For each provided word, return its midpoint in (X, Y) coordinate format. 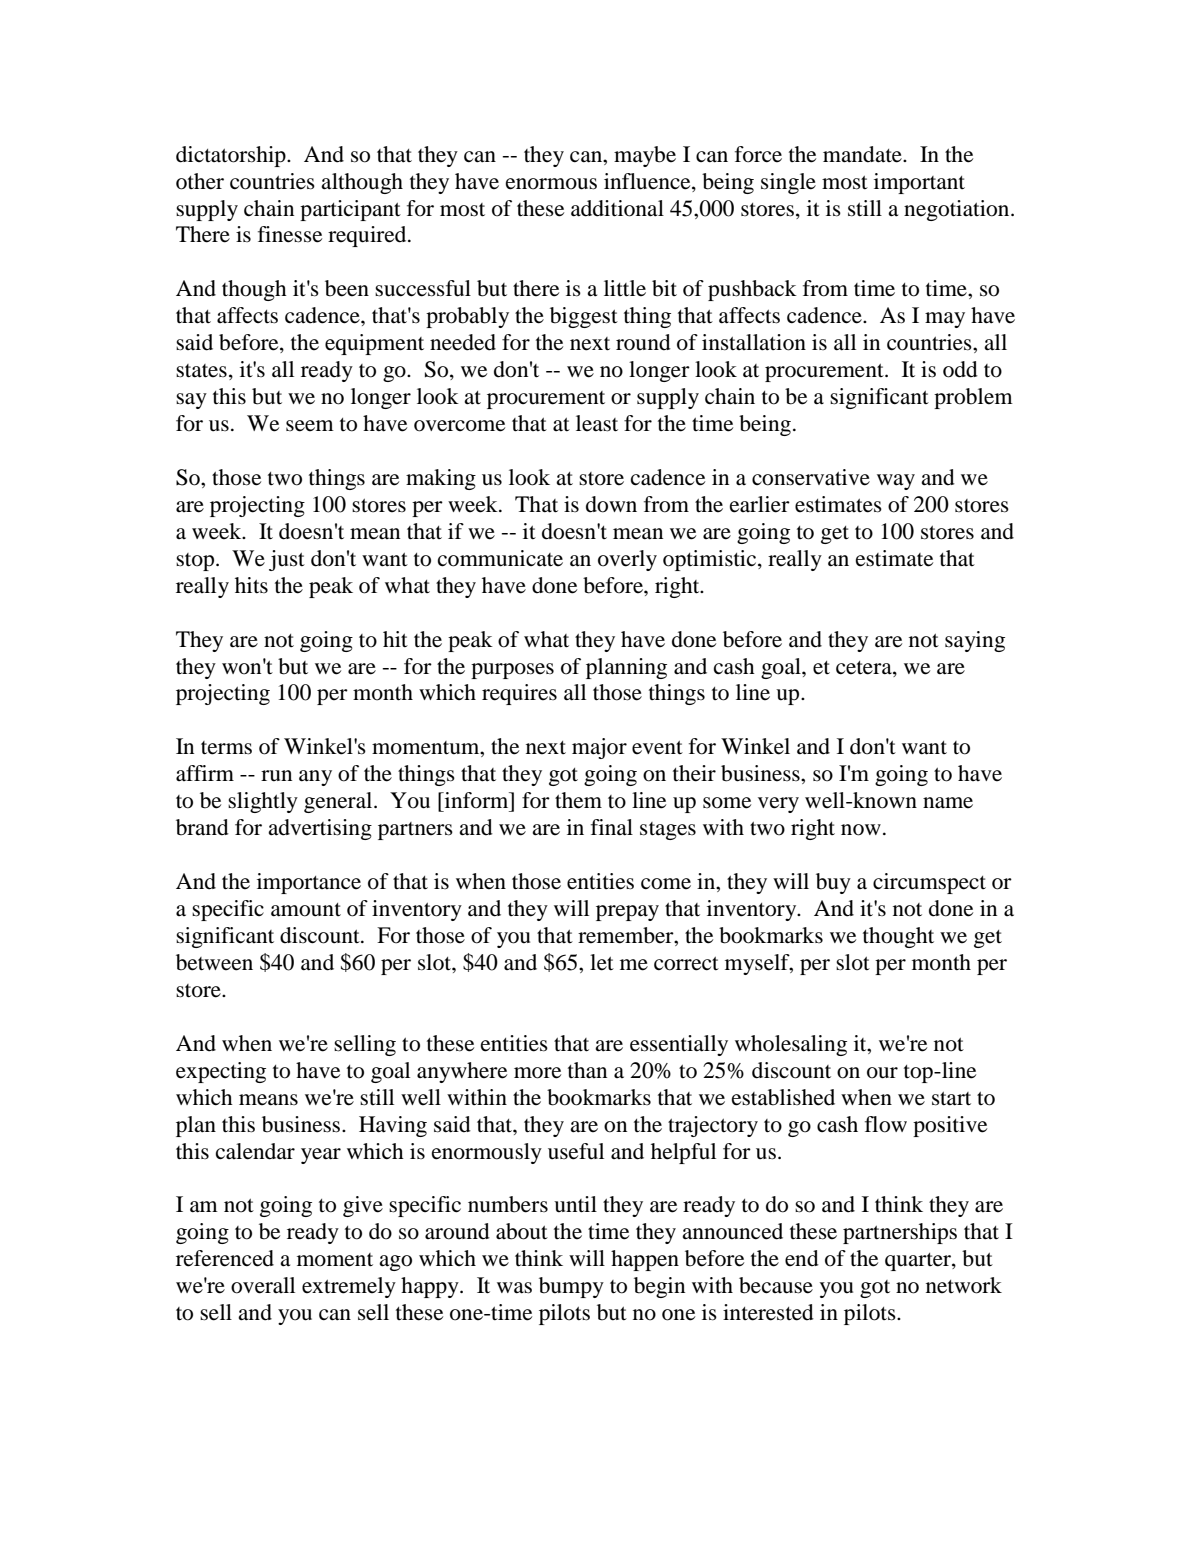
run (276, 776)
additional (617, 208)
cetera (865, 668)
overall (263, 1285)
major (599, 748)
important (919, 183)
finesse (290, 234)
